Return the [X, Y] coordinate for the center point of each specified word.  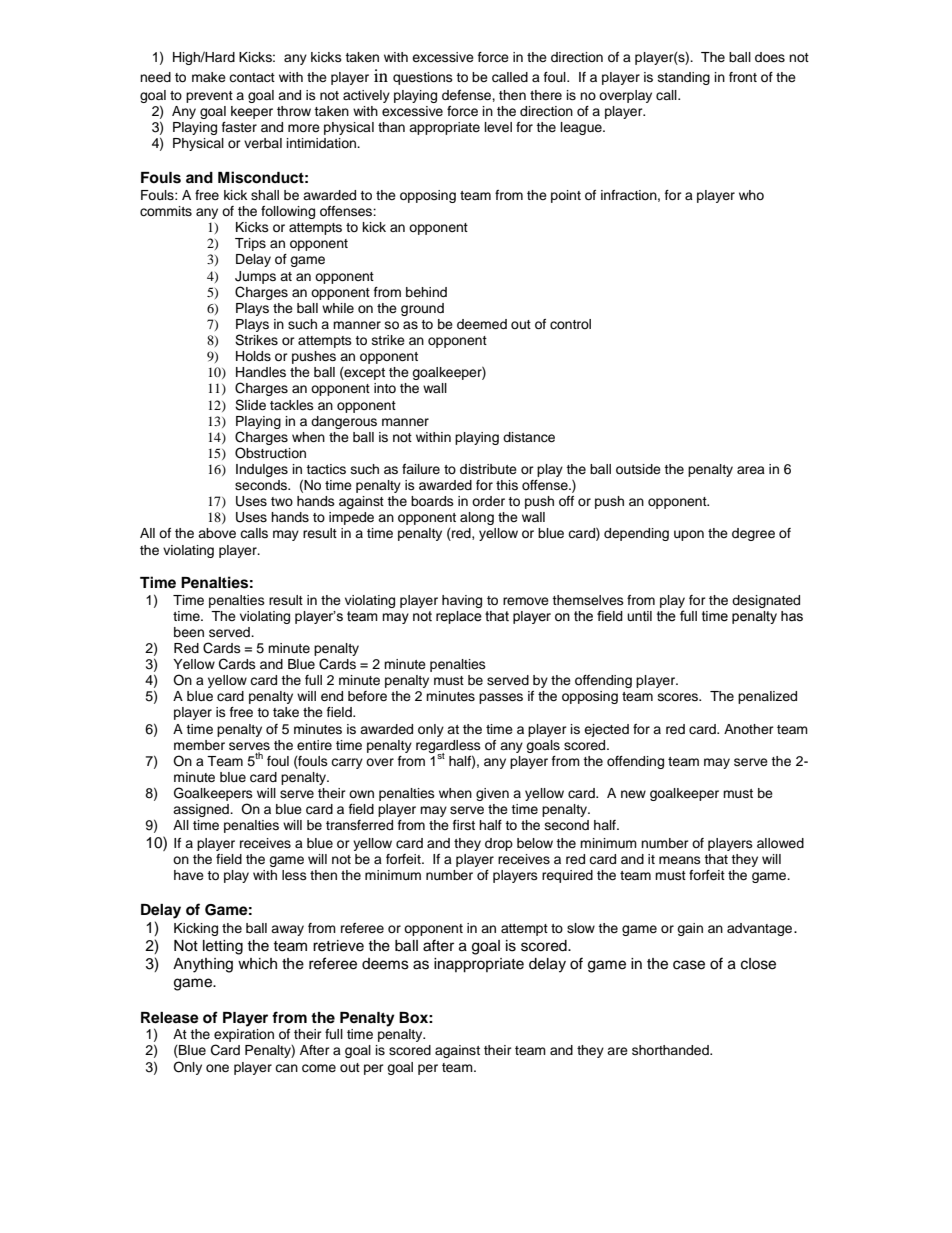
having [462, 601]
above [217, 533]
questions [423, 78]
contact [252, 78]
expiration [244, 1037]
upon [689, 535]
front [743, 77]
